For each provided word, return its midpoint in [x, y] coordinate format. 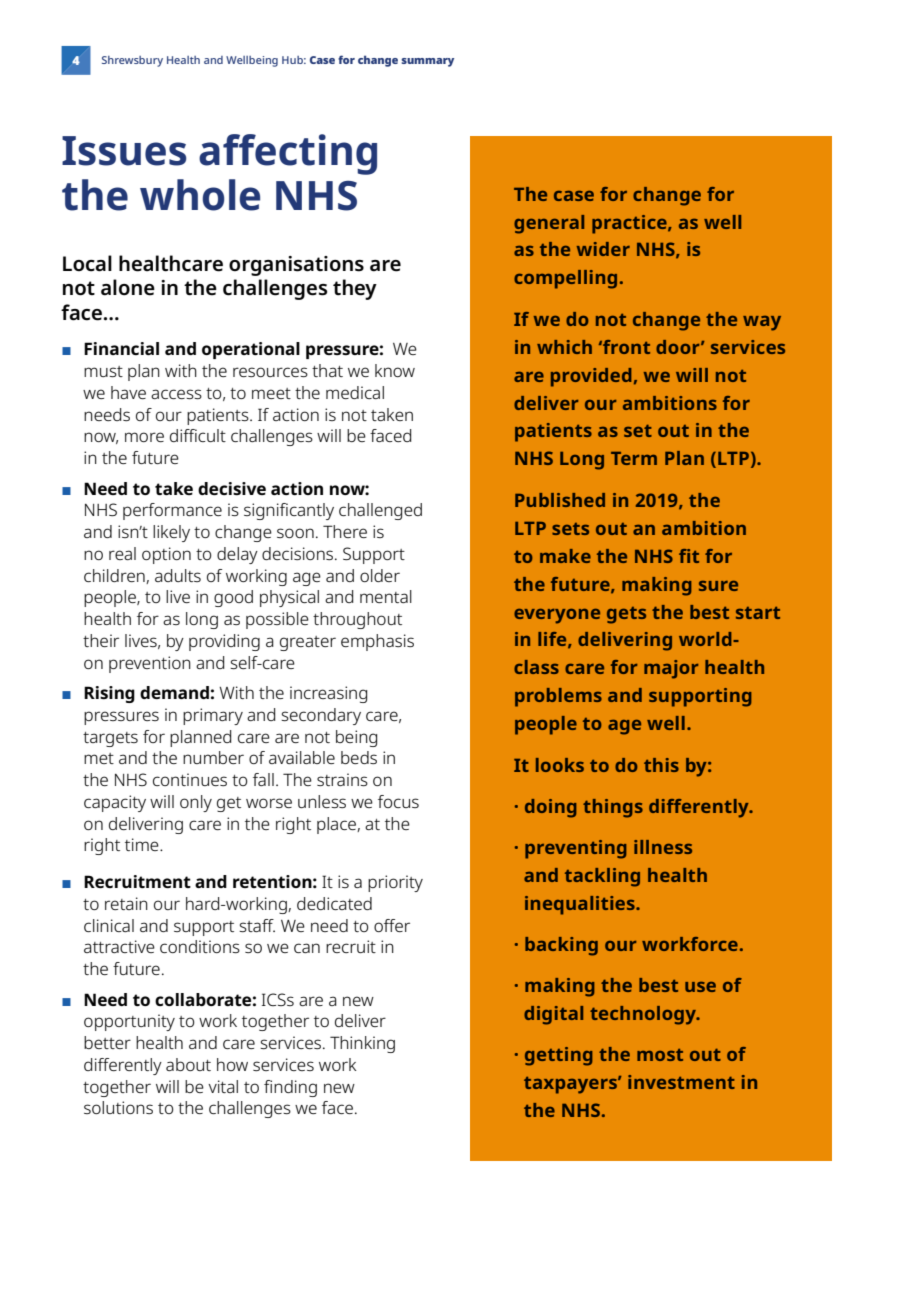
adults [178, 575]
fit [689, 556]
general [549, 224]
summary [427, 62]
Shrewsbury [132, 61]
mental [386, 596]
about [188, 1064]
